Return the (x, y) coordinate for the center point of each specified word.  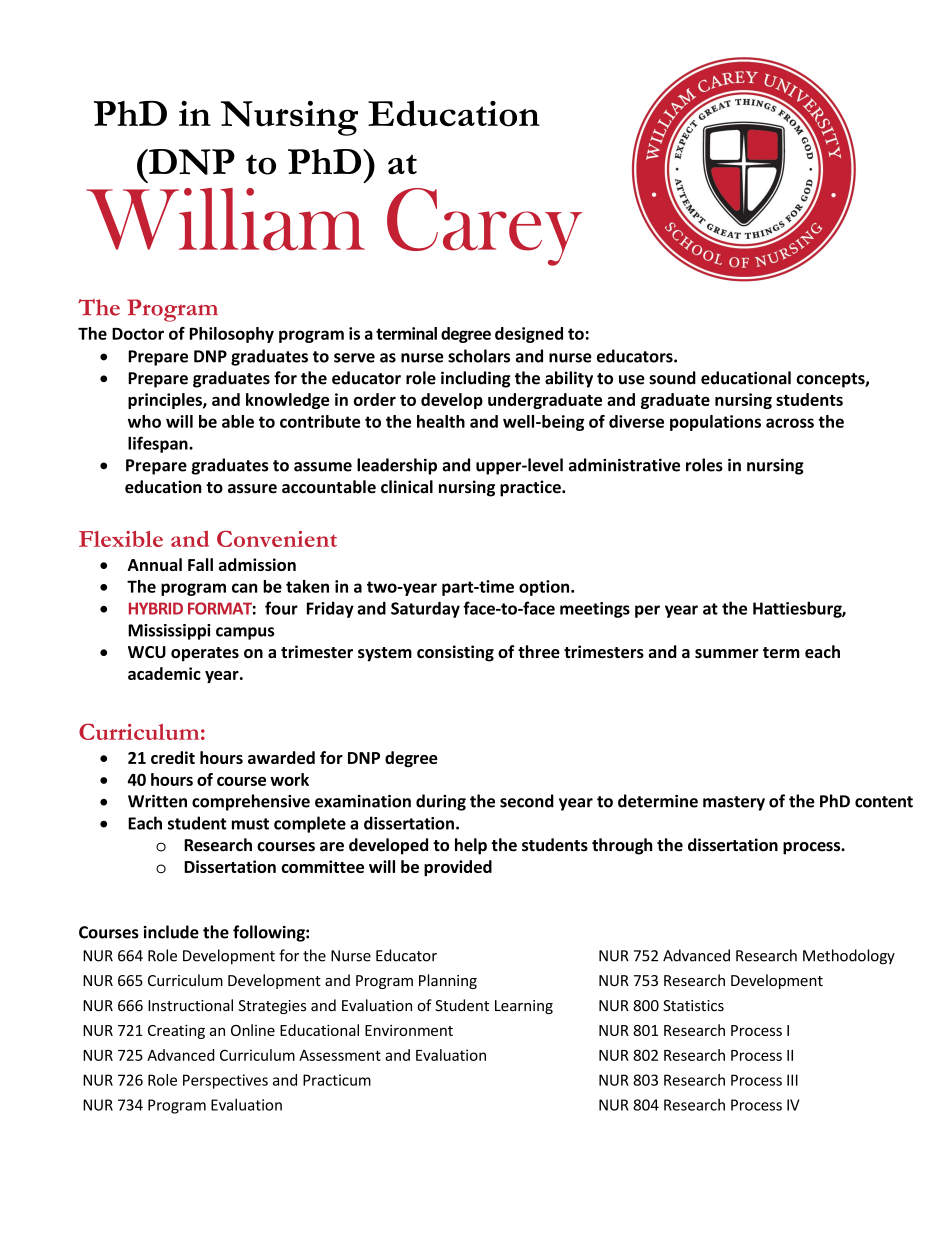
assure (252, 489)
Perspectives (225, 1081)
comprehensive (251, 802)
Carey (484, 227)
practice (531, 488)
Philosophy (232, 335)
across (790, 423)
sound (672, 378)
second (527, 801)
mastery (734, 803)
